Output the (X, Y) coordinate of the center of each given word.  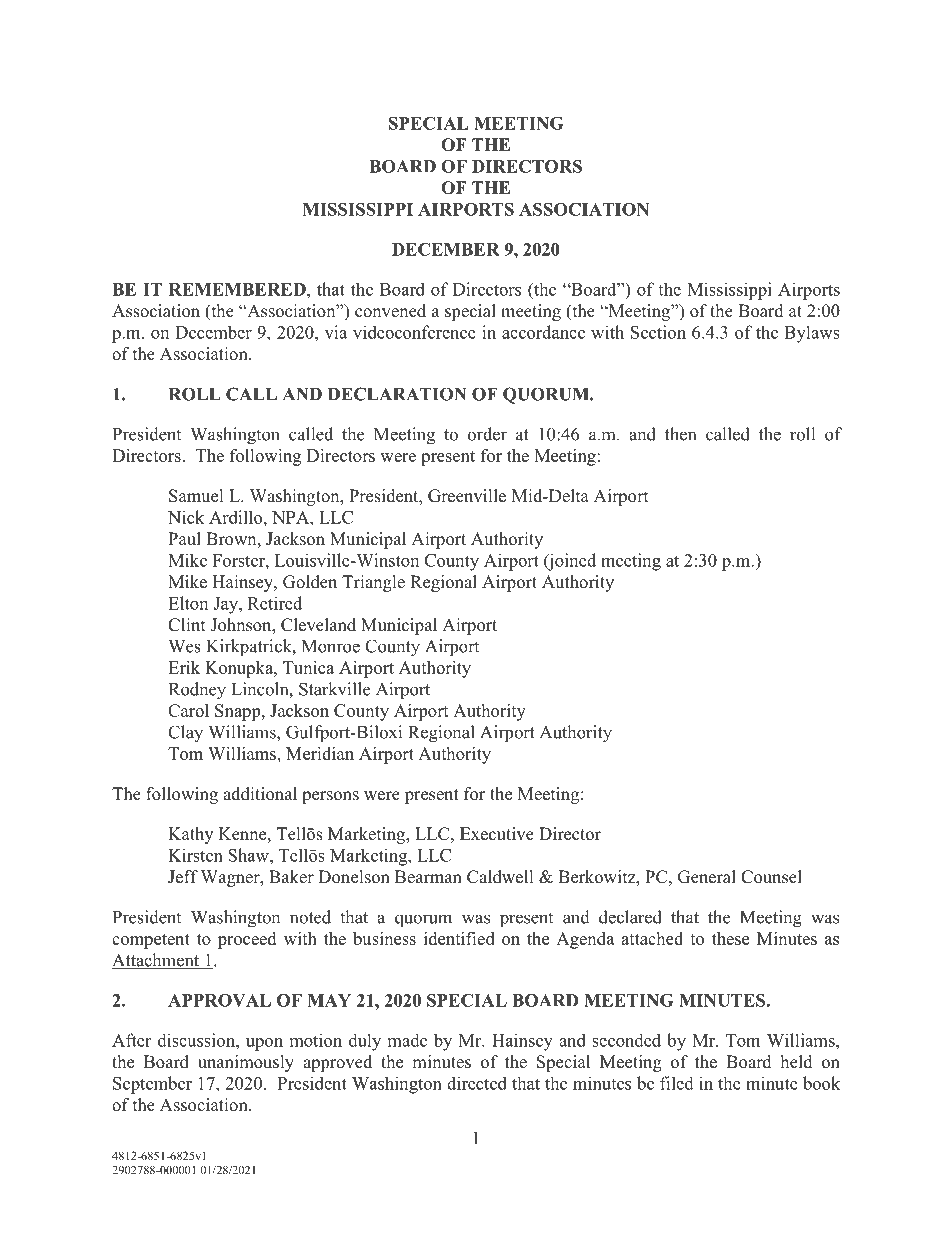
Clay (185, 734)
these (730, 938)
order (487, 434)
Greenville (467, 496)
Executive (497, 834)
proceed (247, 940)
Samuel (196, 496)
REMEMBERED (238, 289)
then (680, 434)
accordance (543, 332)
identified (459, 938)
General (707, 877)
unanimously (246, 1063)
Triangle (373, 583)
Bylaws (812, 334)
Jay (226, 605)
